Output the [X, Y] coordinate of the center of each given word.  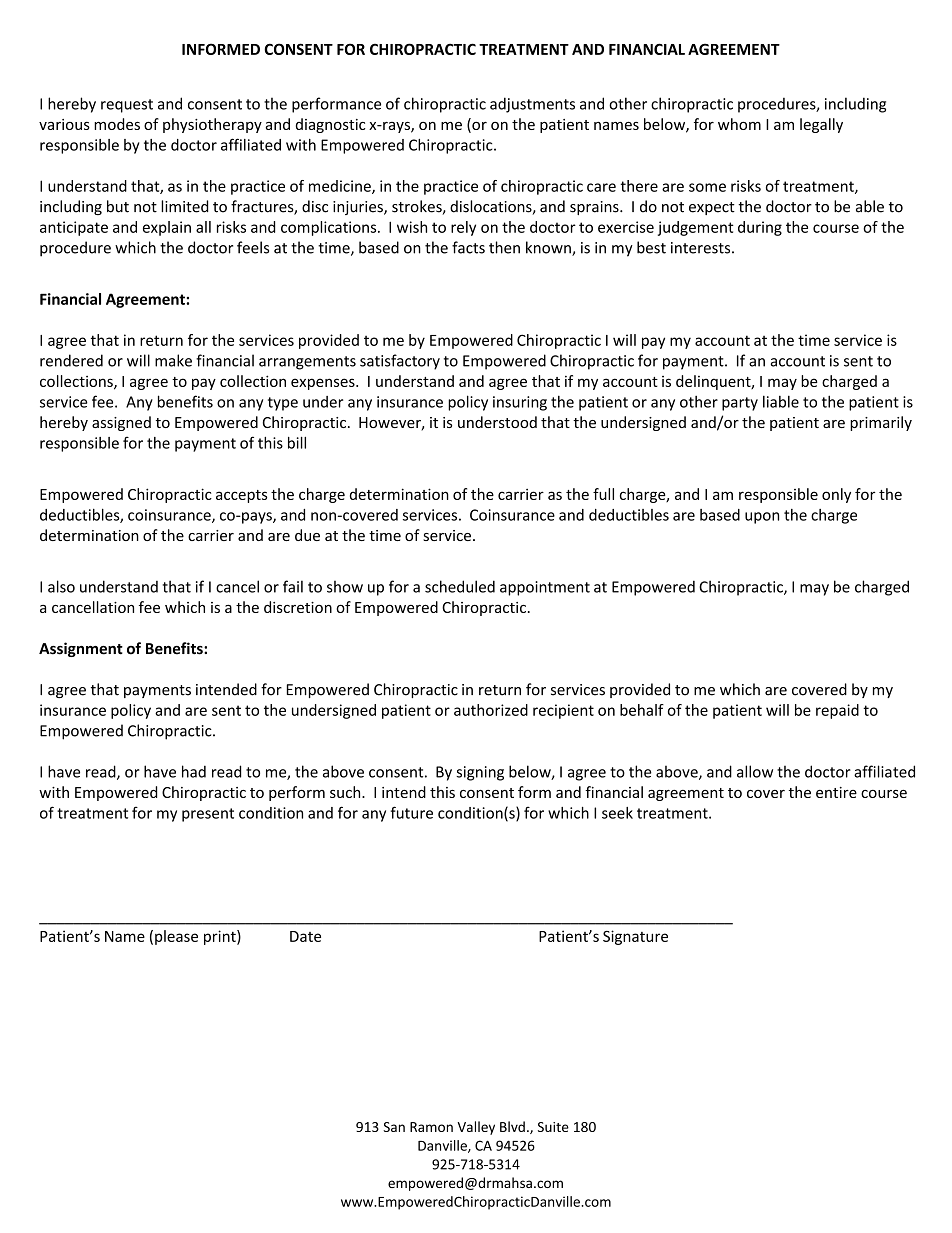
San [394, 1127]
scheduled [460, 586]
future [412, 812]
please [176, 937]
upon [762, 518]
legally [821, 125]
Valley [476, 1128]
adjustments [532, 105]
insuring [520, 403]
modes [117, 124]
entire [836, 792]
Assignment [81, 649]
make [173, 360]
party [740, 404]
